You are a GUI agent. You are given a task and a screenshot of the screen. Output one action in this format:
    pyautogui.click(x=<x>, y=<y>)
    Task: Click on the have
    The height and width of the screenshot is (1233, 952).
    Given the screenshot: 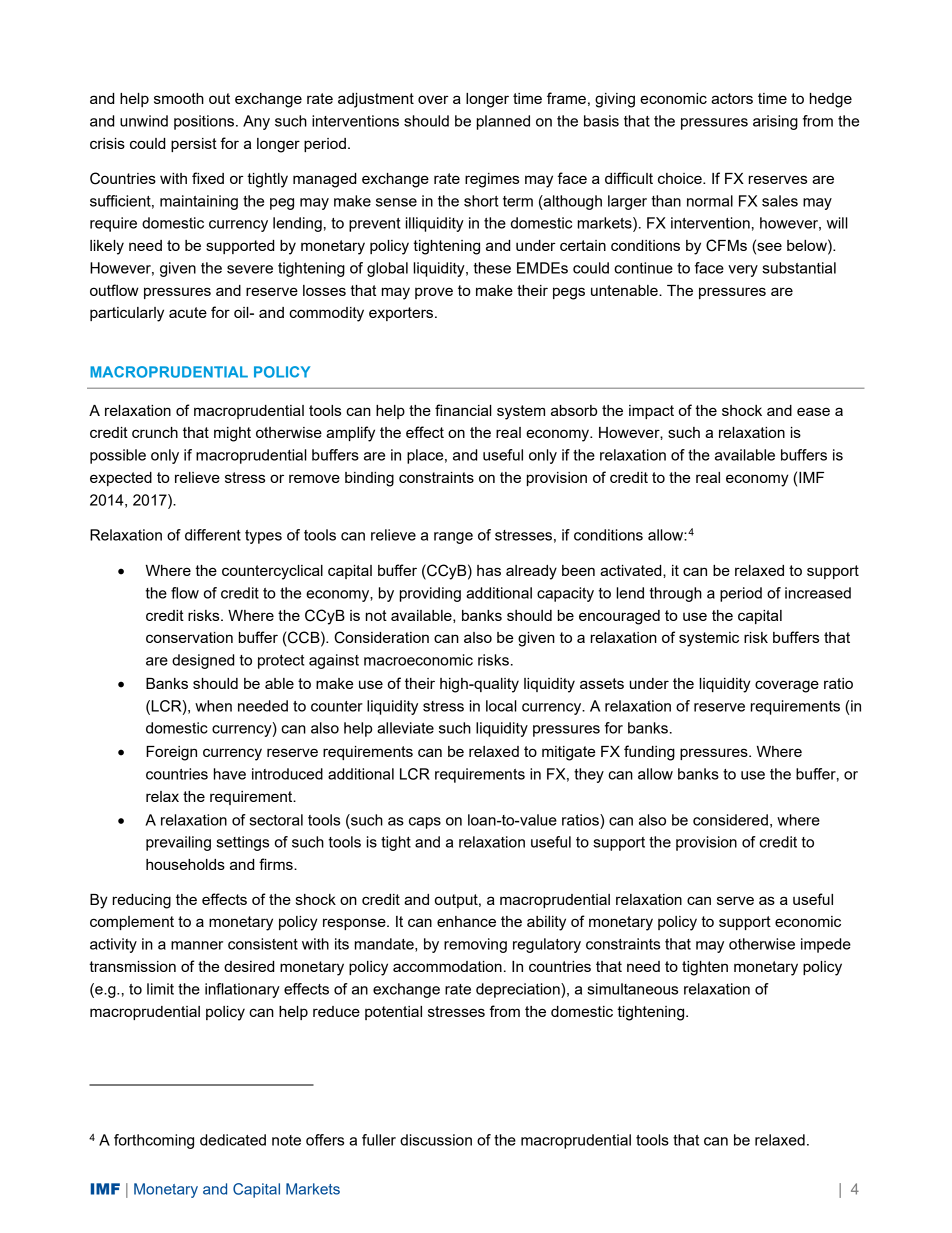 What is the action you would take?
    pyautogui.click(x=230, y=774)
